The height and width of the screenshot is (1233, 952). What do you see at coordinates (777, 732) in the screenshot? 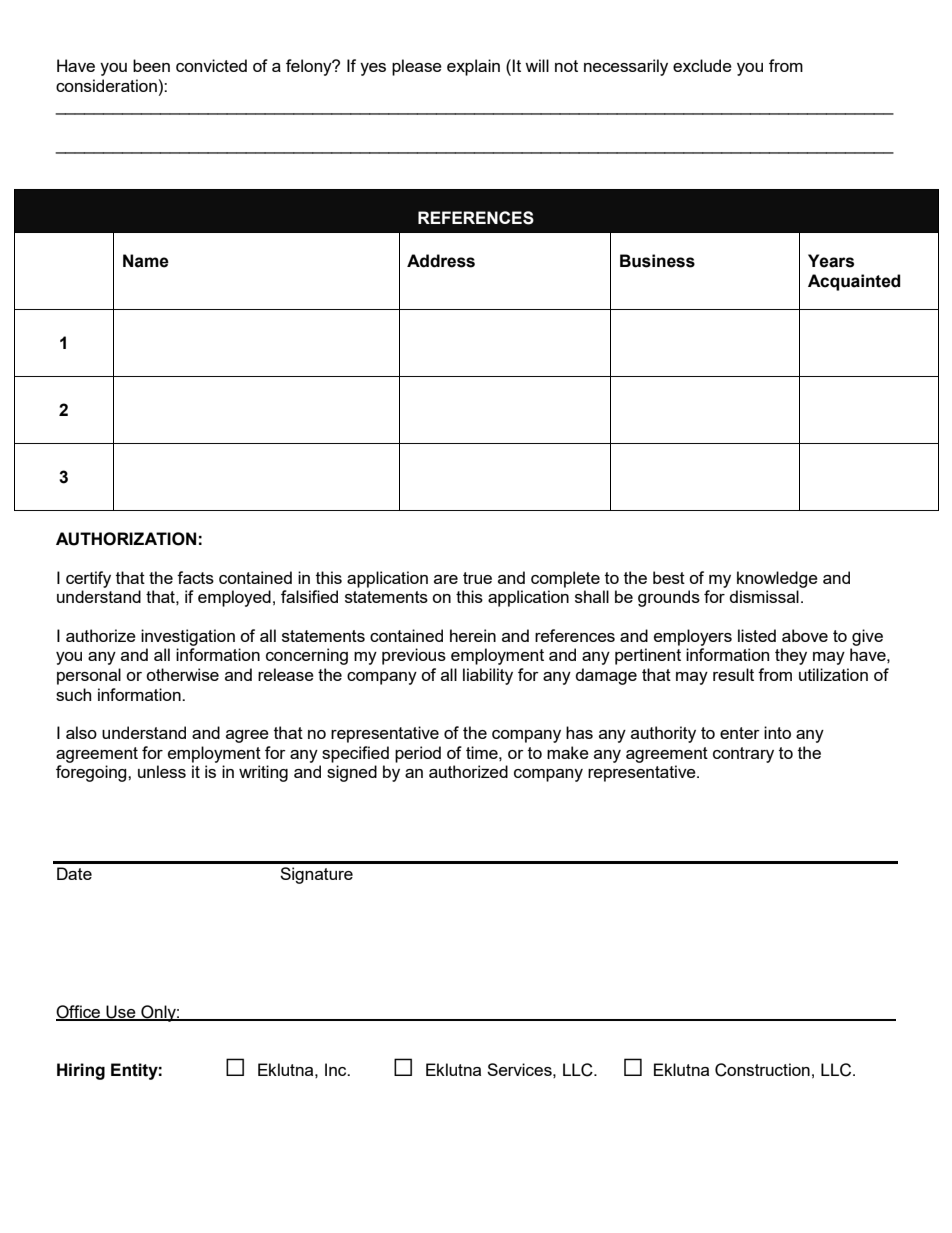
I see `into` at bounding box center [777, 732].
